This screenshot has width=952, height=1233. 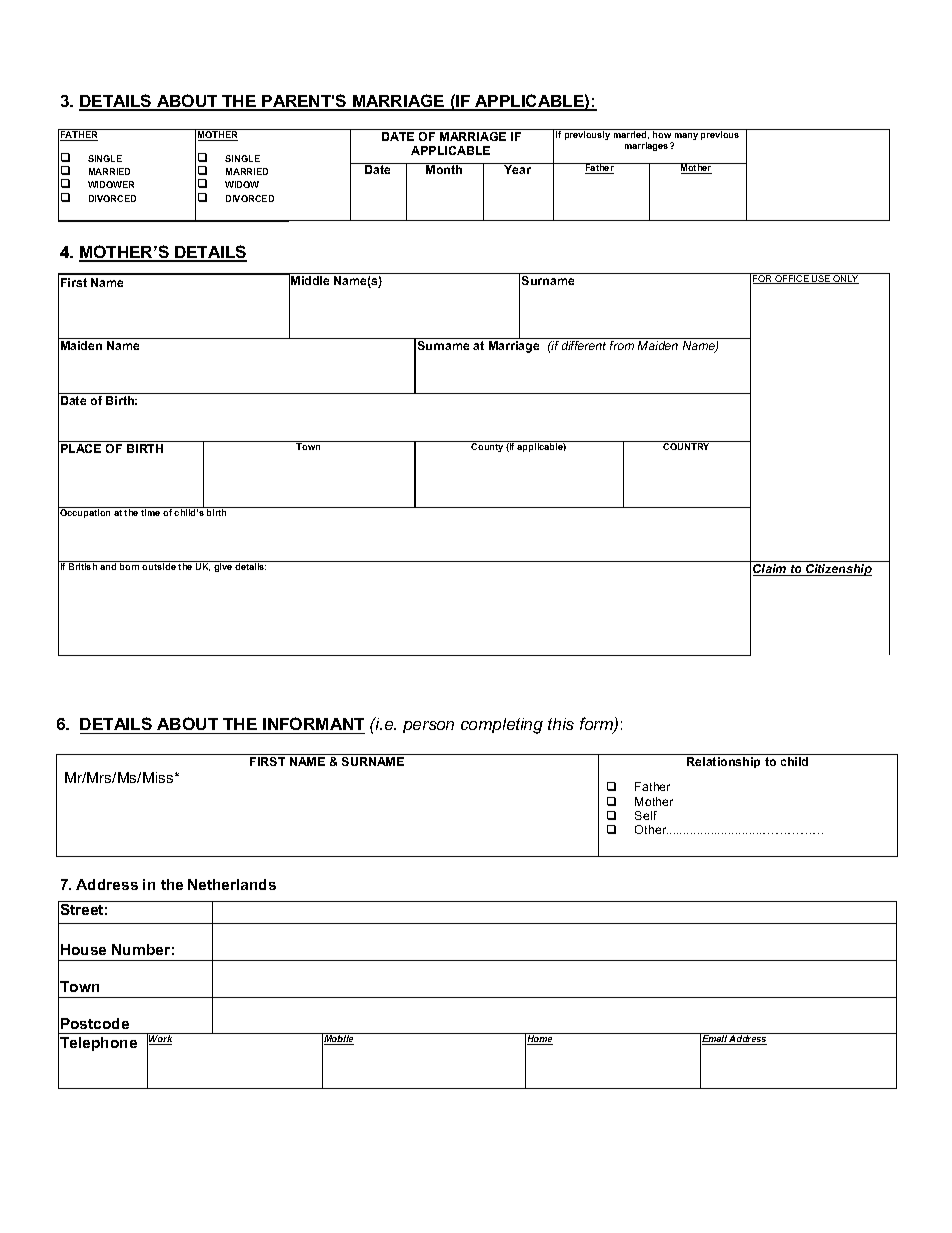 I want to click on Citizenship, so click(x=838, y=570).
